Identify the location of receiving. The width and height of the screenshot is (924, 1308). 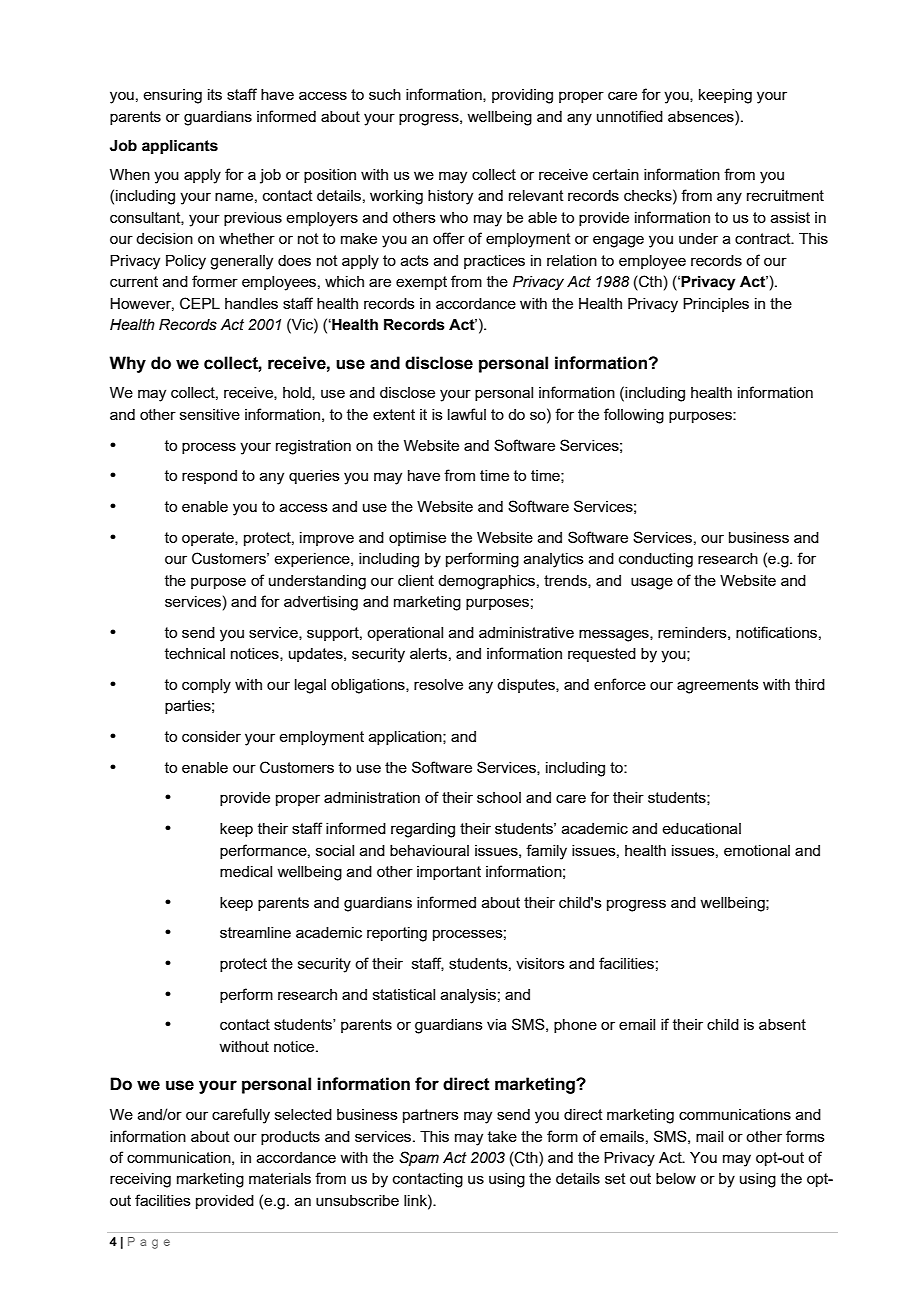
(140, 1180).
